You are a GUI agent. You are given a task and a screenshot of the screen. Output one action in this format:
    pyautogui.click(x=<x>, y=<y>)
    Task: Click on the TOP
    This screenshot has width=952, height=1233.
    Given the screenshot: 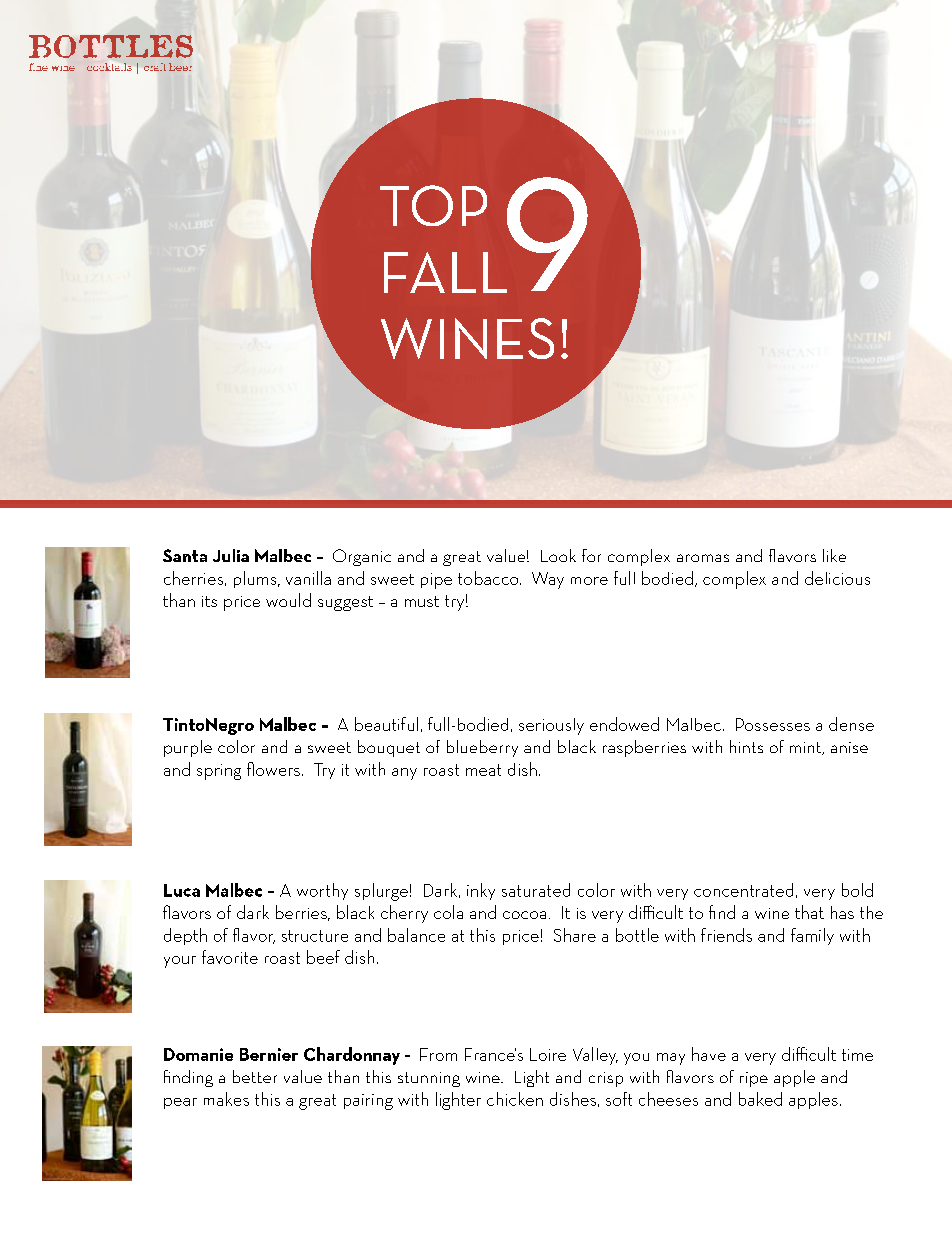 What is the action you would take?
    pyautogui.click(x=433, y=205)
